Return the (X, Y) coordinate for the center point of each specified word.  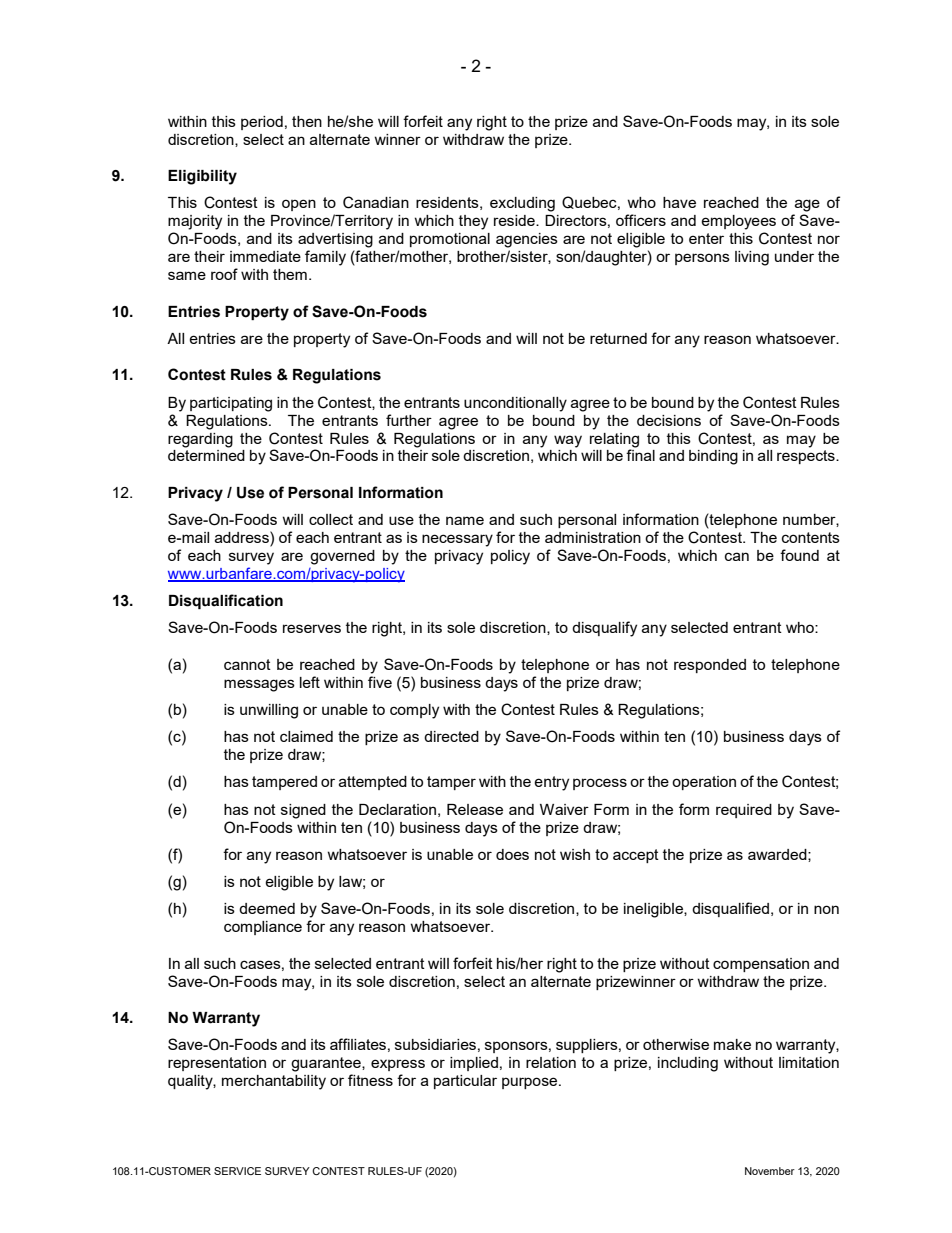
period (262, 123)
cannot (247, 664)
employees (738, 222)
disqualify (604, 629)
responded (710, 666)
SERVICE (237, 1171)
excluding (522, 204)
